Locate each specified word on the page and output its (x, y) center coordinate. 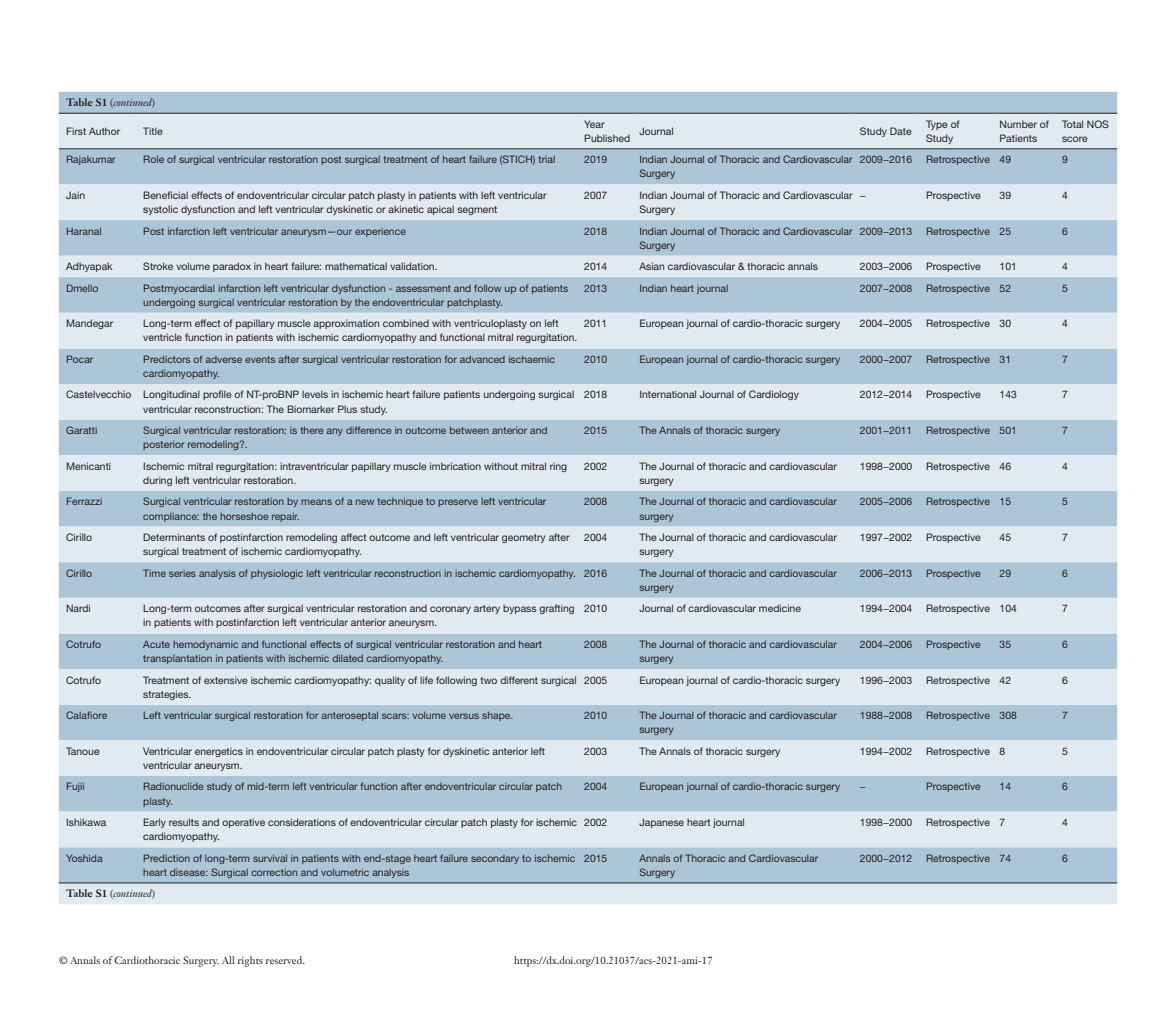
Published (607, 138)
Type (937, 125)
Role (154, 159)
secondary (495, 859)
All (228, 960)
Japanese (661, 823)
